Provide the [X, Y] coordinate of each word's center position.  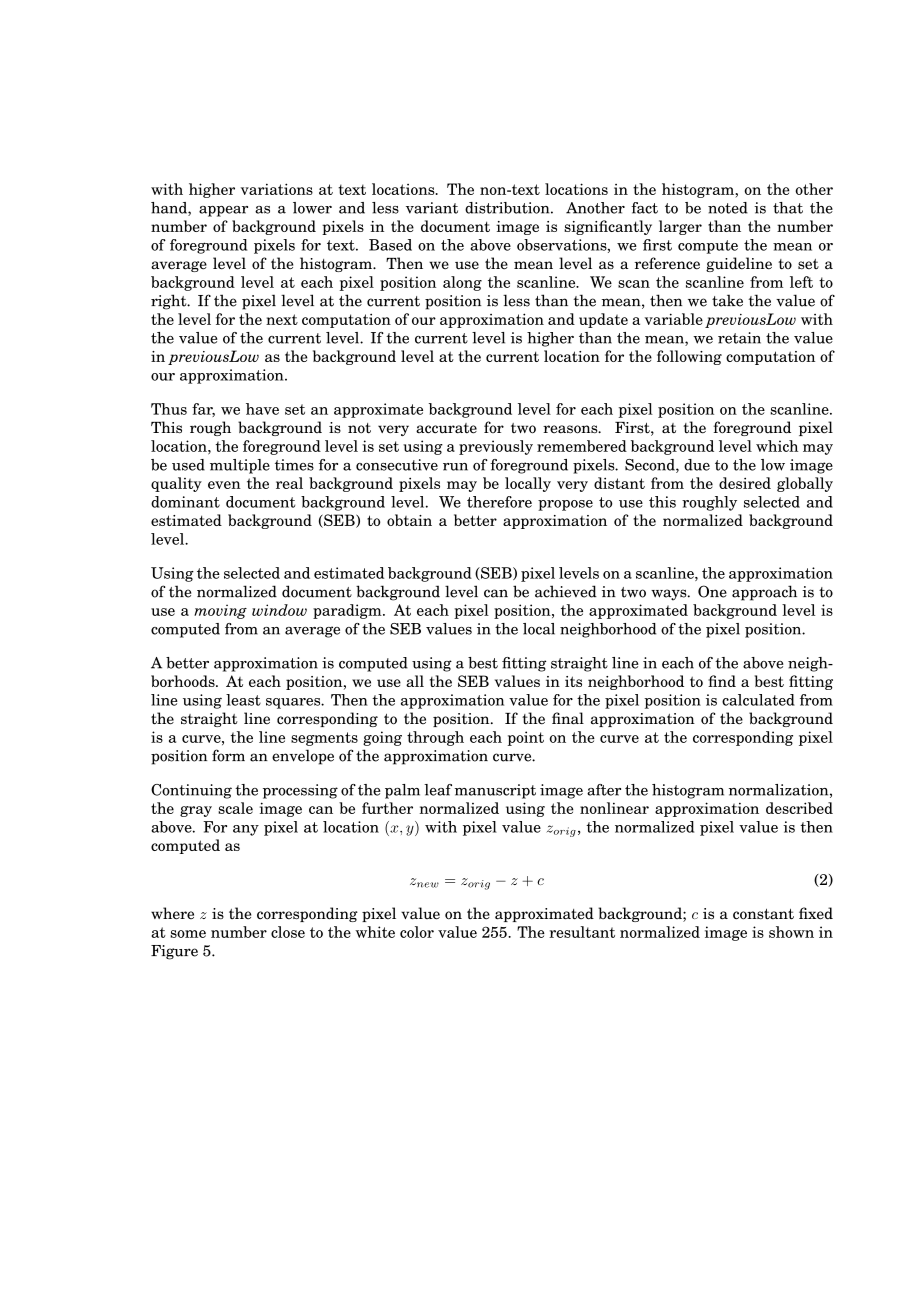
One [712, 591]
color [417, 932]
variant [432, 208]
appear [223, 211]
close [288, 932]
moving [220, 611]
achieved [566, 591]
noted [728, 208]
